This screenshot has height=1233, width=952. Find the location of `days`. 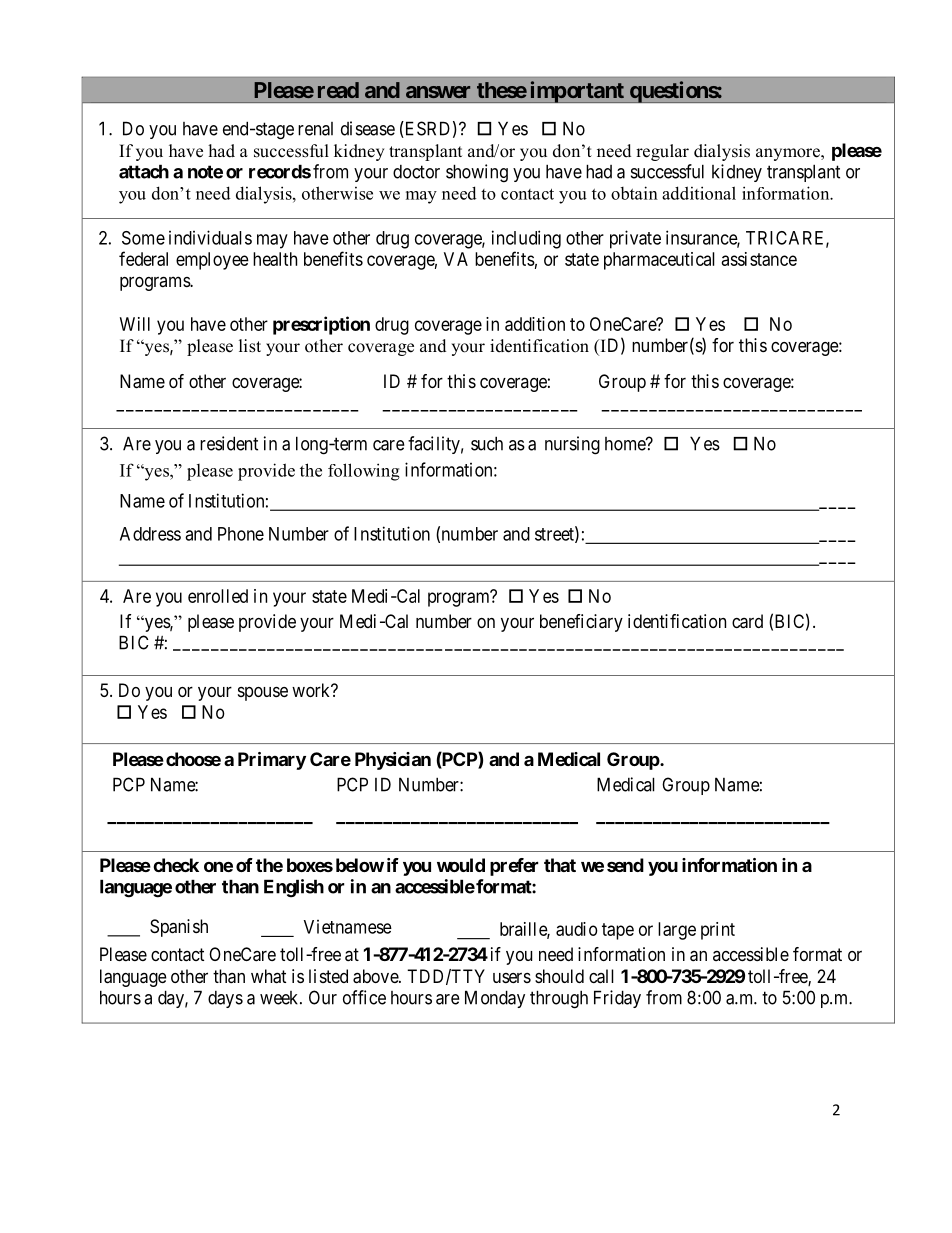

days is located at coordinates (225, 999).
